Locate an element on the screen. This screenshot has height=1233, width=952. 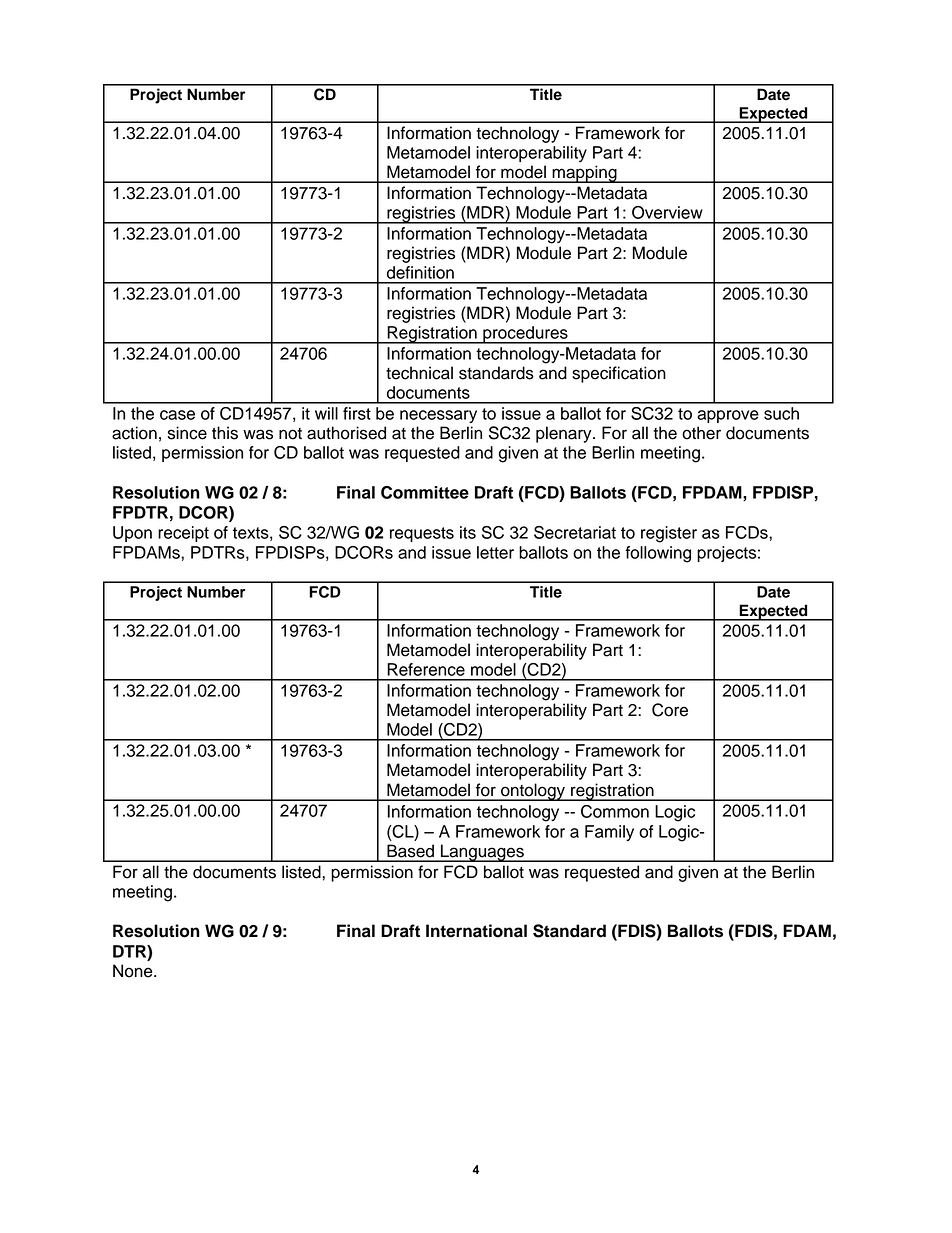
procedures is located at coordinates (525, 335).
